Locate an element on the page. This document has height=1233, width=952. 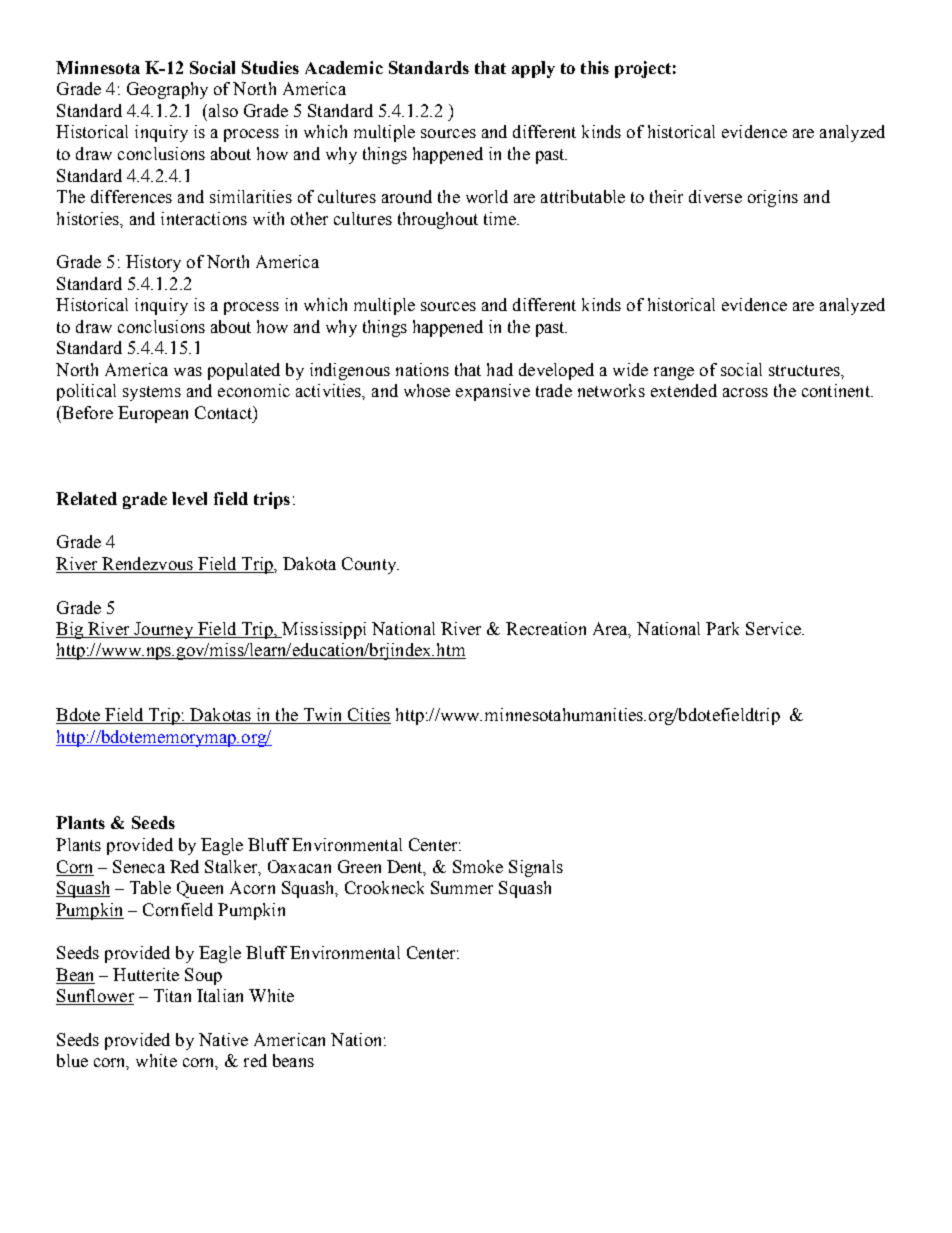
County is located at coordinates (370, 565).
